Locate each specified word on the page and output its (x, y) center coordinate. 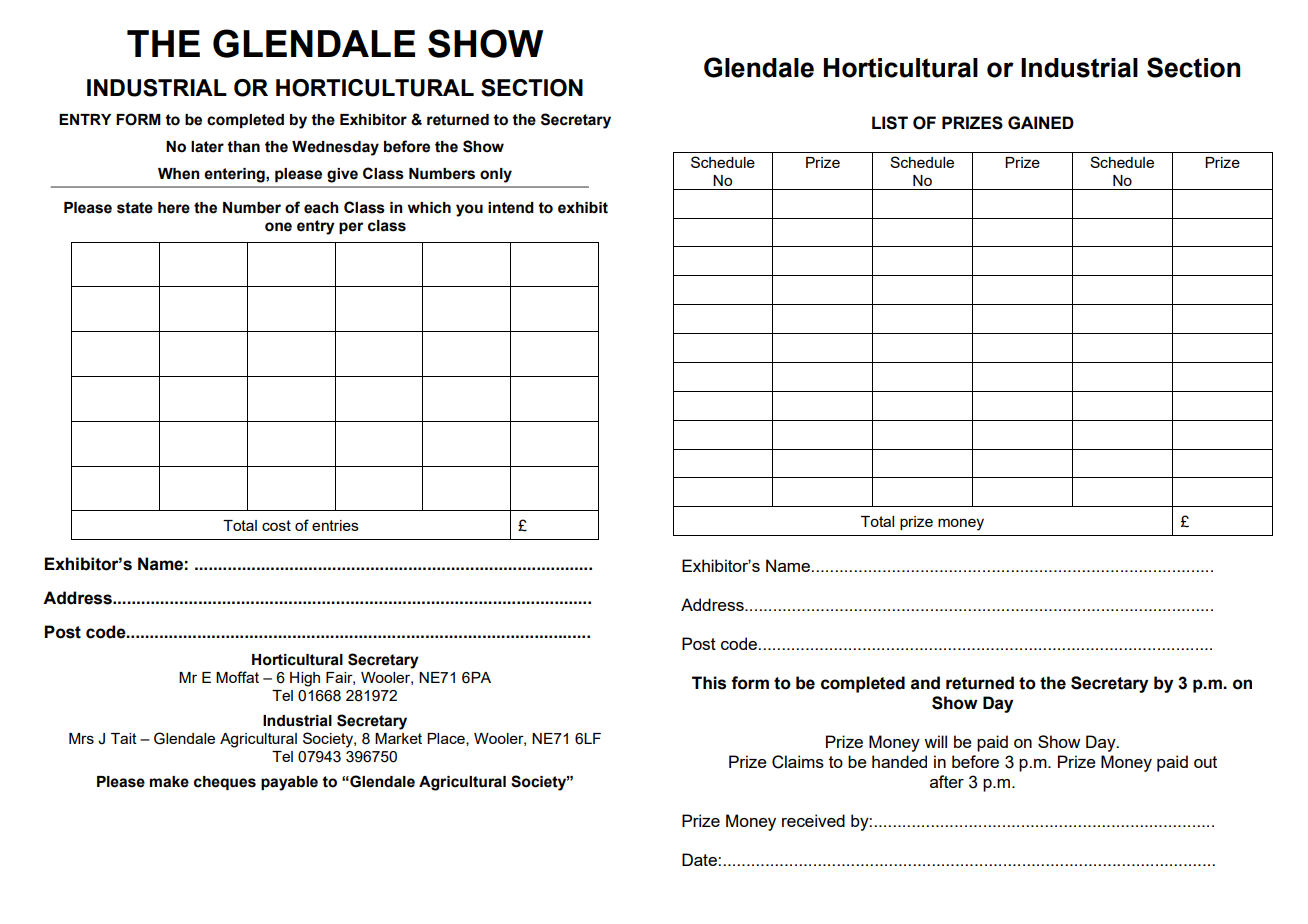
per (351, 228)
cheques (225, 783)
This (709, 683)
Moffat (237, 677)
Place (447, 739)
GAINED (1041, 123)
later (207, 147)
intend (511, 208)
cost (276, 525)
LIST (890, 123)
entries (335, 525)
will (935, 741)
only (496, 175)
